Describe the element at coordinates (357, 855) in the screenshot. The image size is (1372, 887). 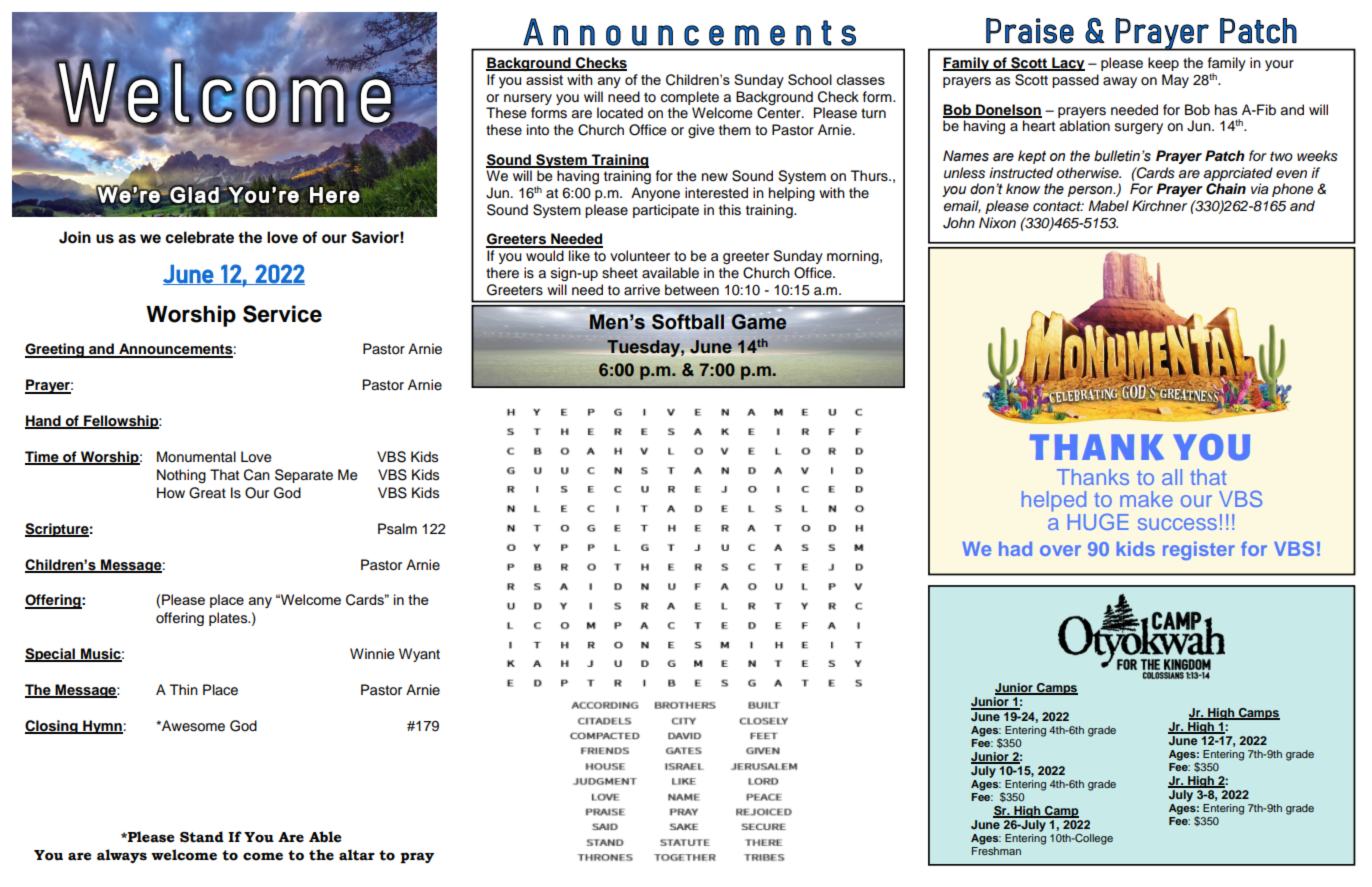
I see `altar` at that location.
